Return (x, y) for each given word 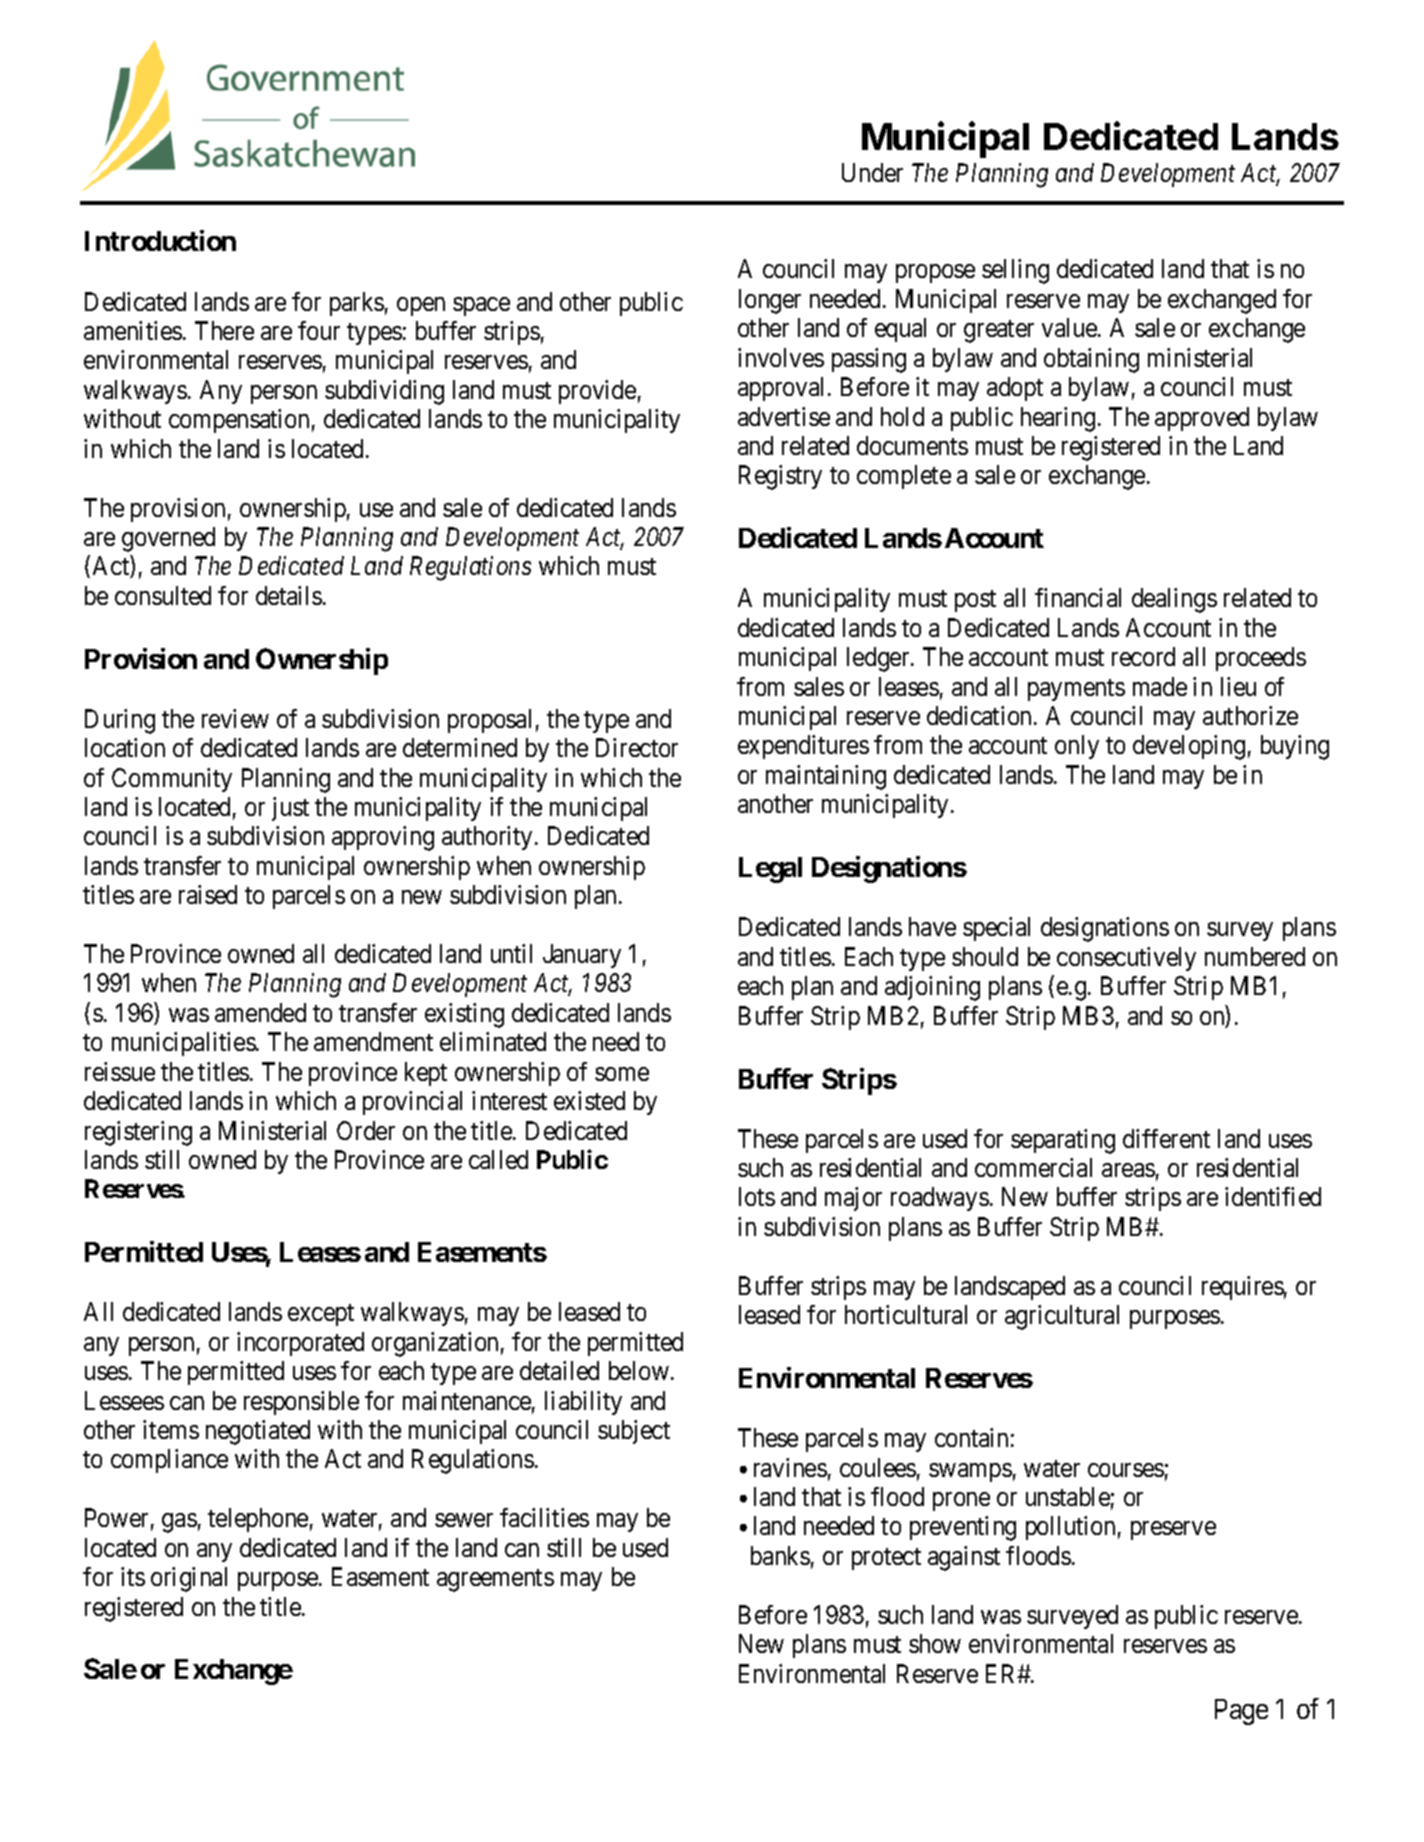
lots (757, 1196)
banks (780, 1555)
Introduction (160, 240)
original (189, 1579)
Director (637, 747)
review (235, 718)
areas (1128, 1170)
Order (366, 1130)
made (1160, 686)
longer (770, 301)
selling (1015, 271)
